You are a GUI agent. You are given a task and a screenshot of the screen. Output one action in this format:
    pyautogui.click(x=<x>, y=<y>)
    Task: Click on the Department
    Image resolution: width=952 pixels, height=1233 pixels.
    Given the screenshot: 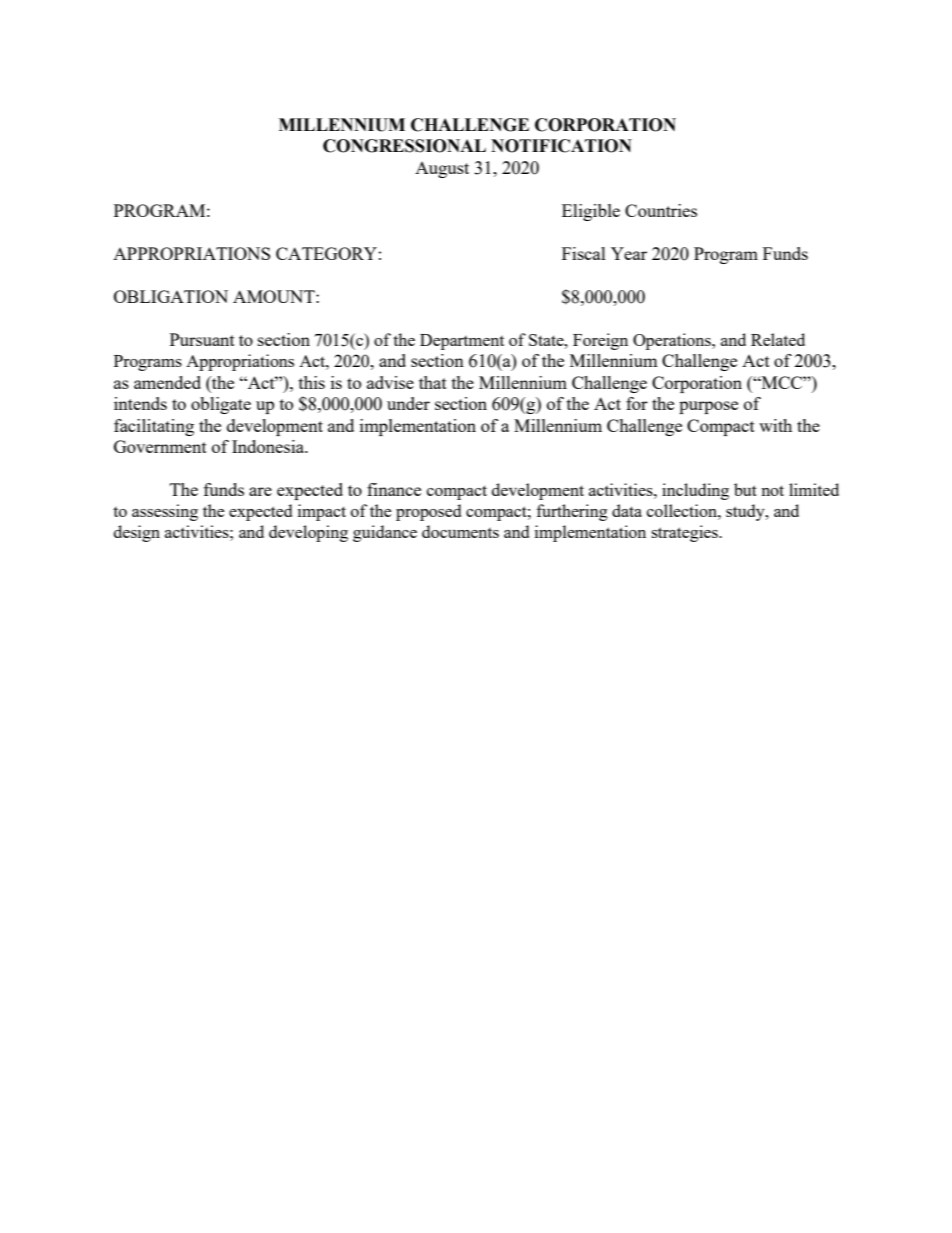 What is the action you would take?
    pyautogui.click(x=462, y=342)
